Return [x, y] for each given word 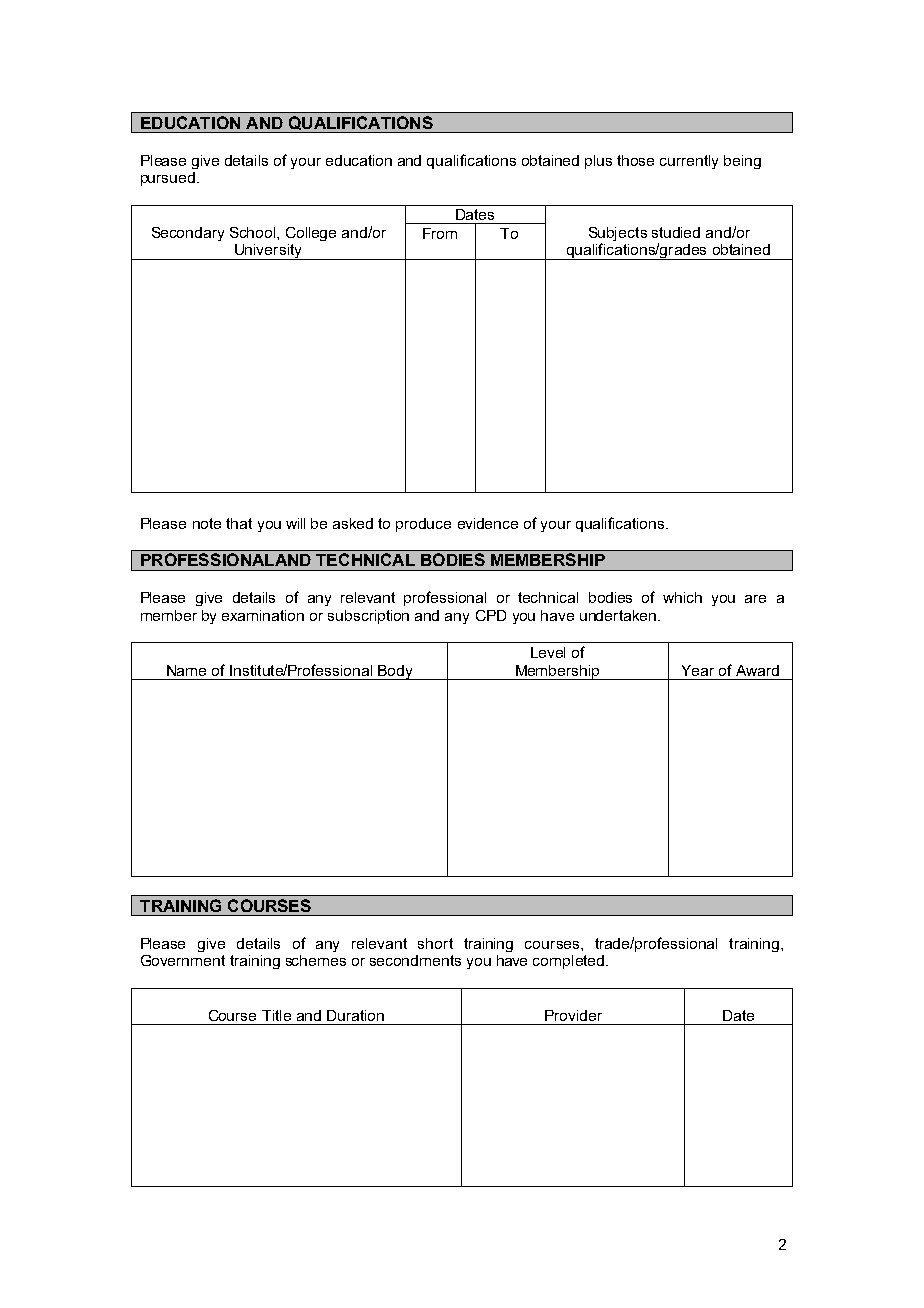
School [254, 232]
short [435, 943]
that [239, 523]
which [682, 597]
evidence [488, 523]
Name [186, 670]
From [440, 233]
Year [698, 670]
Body [395, 672]
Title [276, 1015]
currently [689, 162]
